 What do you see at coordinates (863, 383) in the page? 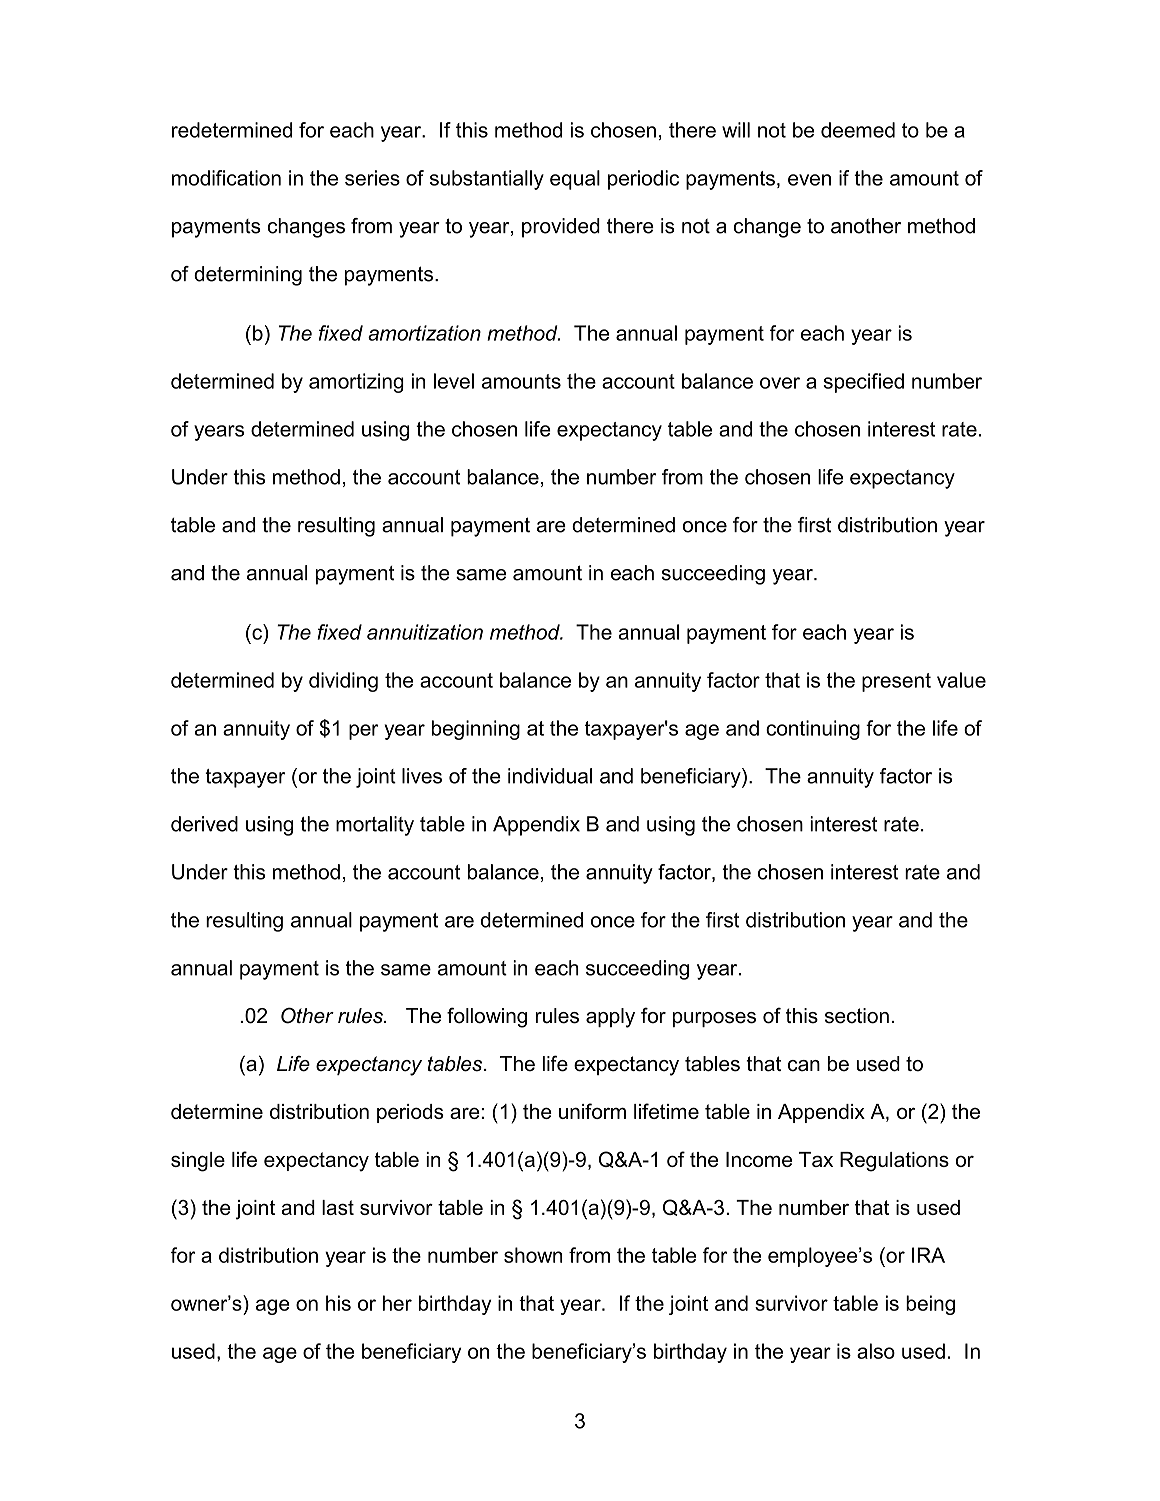
I see `specified` at bounding box center [863, 383].
